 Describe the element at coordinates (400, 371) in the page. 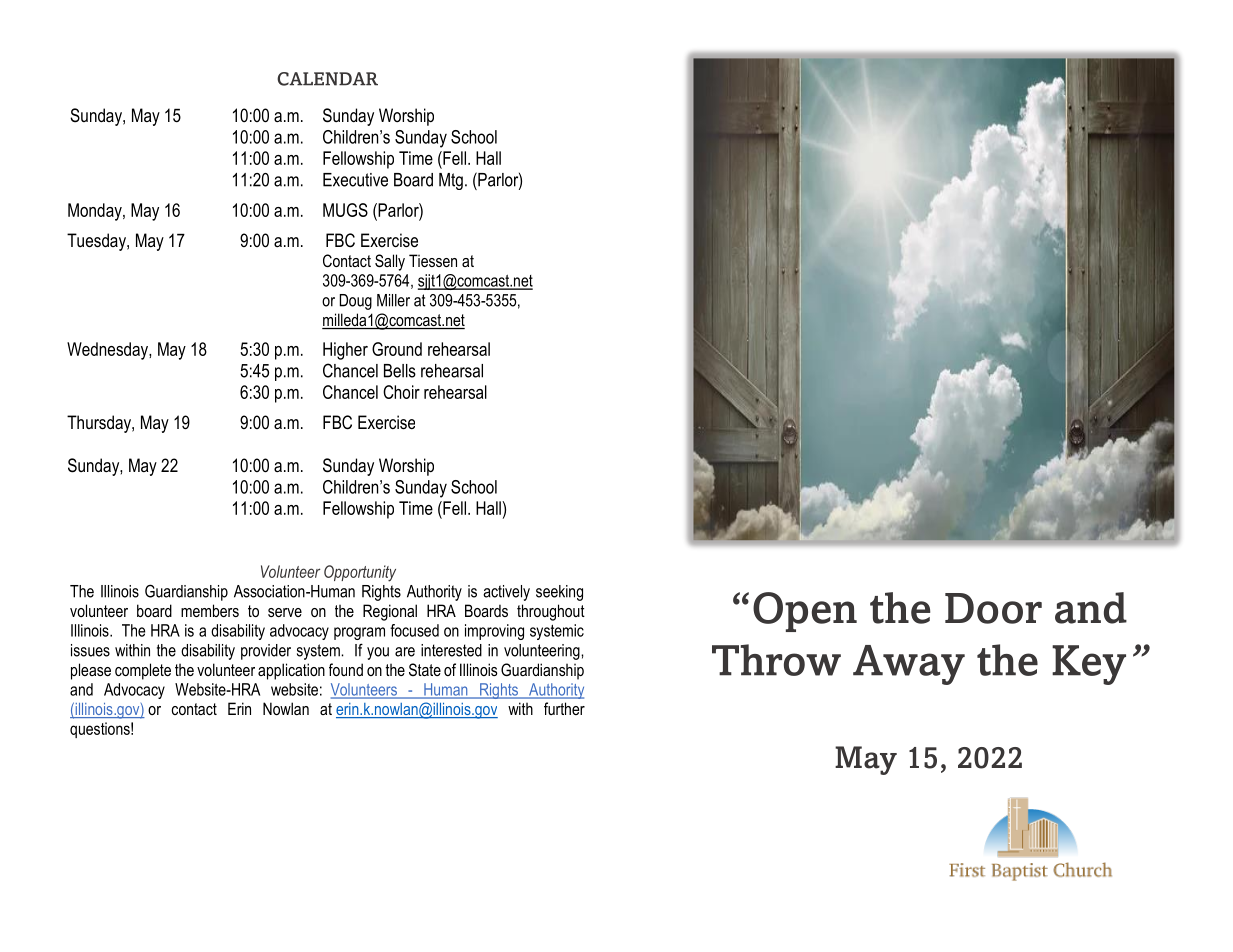

I see `Bells` at that location.
